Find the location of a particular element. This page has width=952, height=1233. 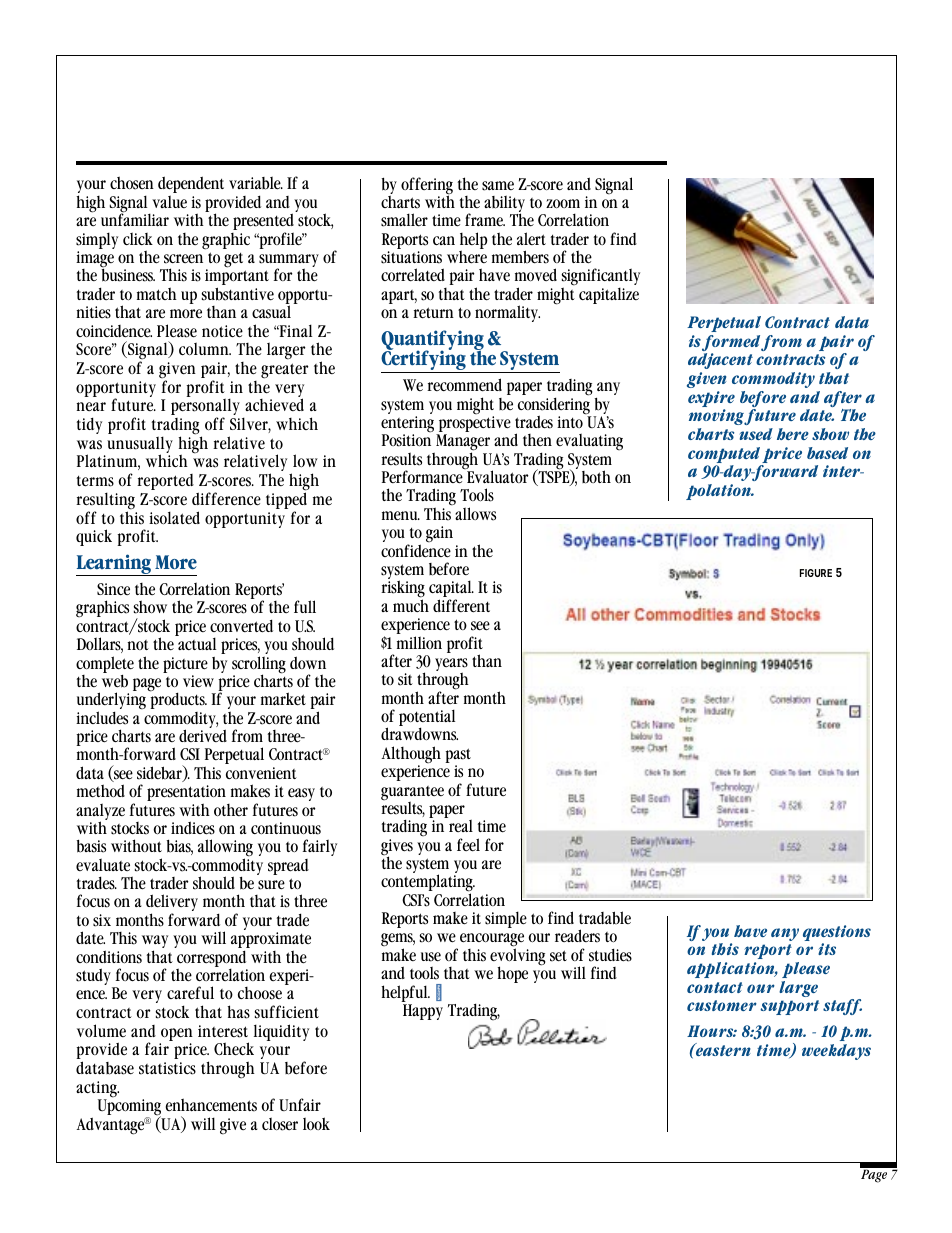

expire is located at coordinates (711, 400).
